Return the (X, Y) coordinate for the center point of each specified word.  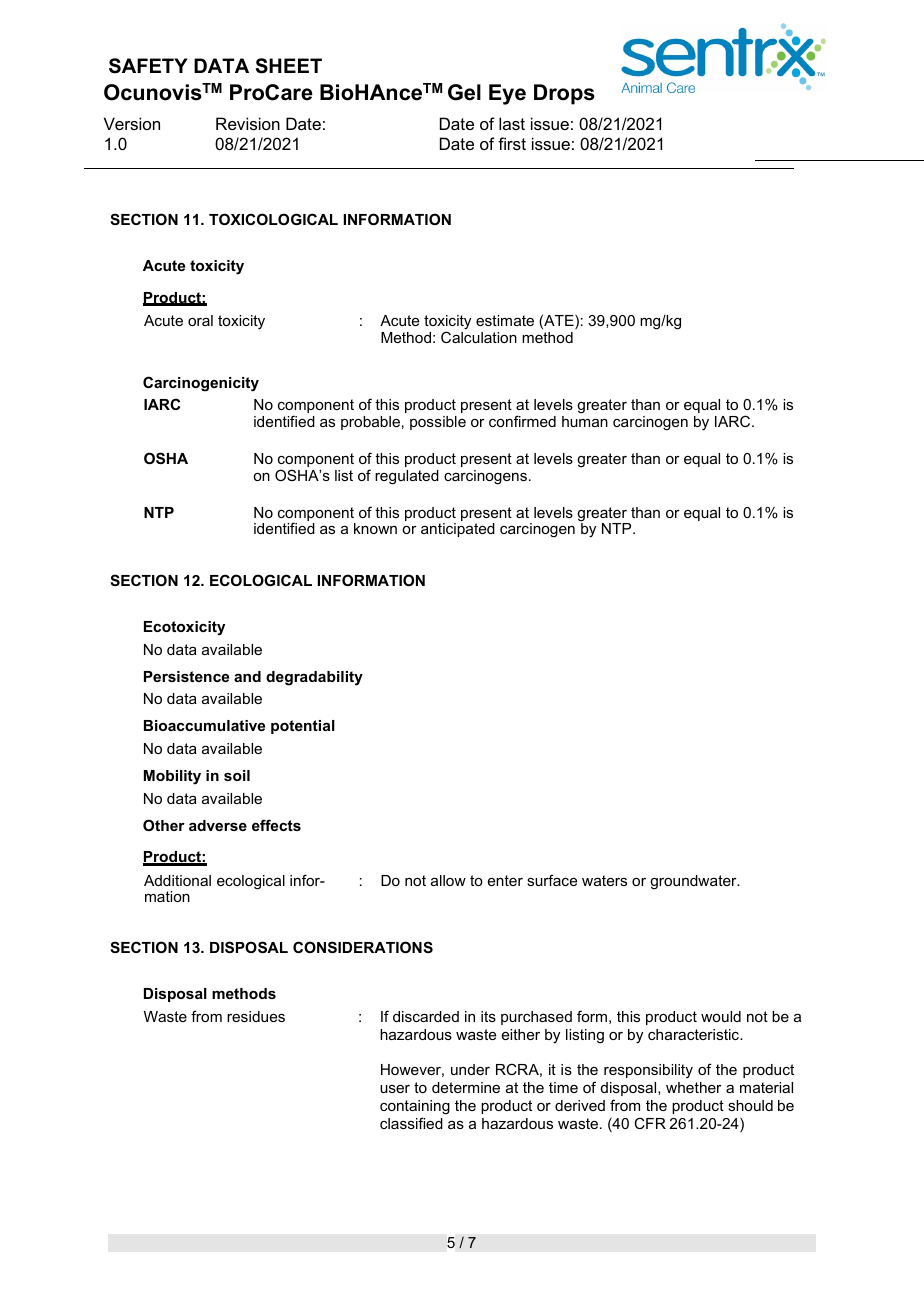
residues (256, 1016)
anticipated (458, 530)
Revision (248, 123)
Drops (564, 94)
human (585, 421)
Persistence (186, 676)
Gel (464, 92)
